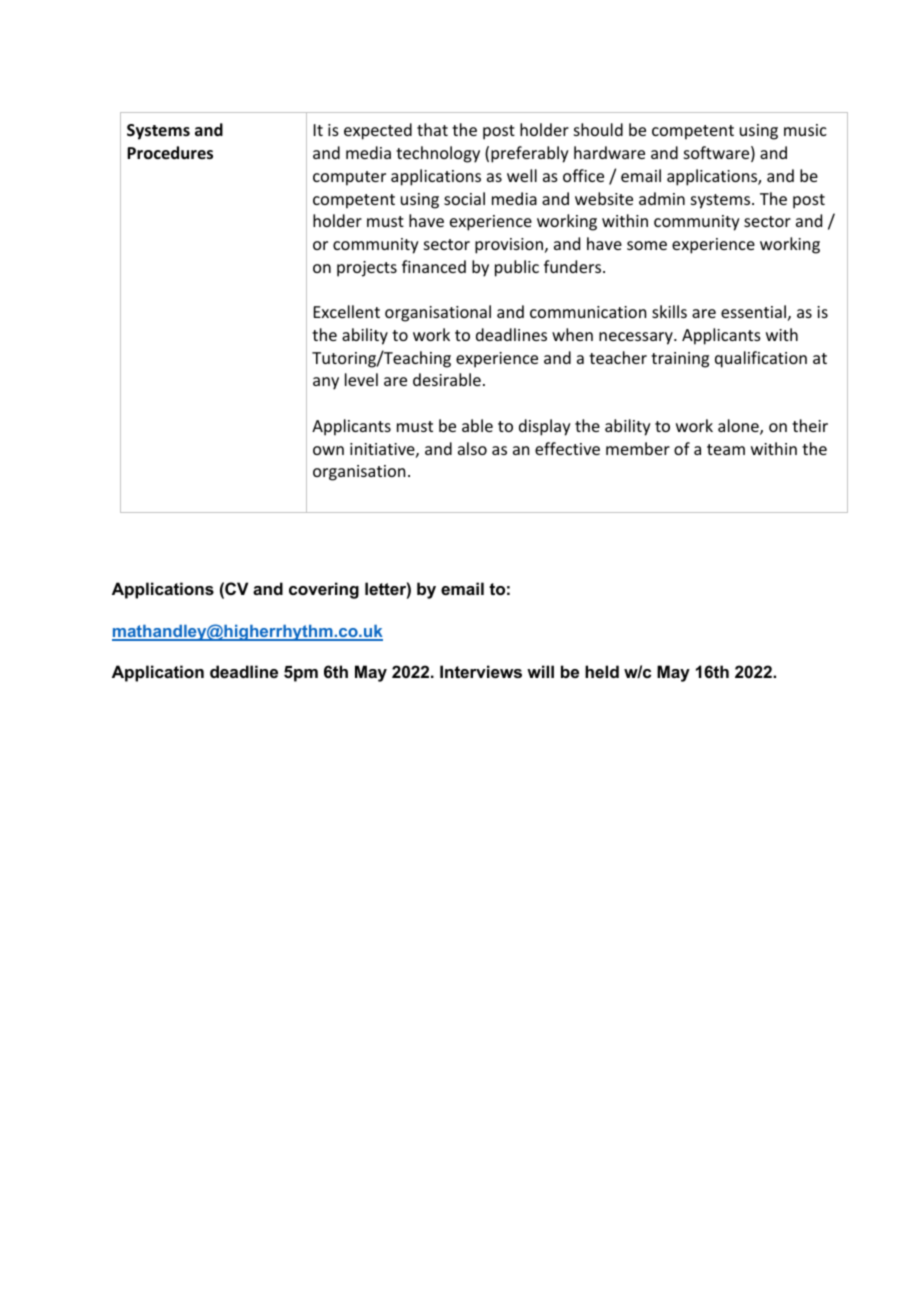 This document has width=924, height=1308. I want to click on public, so click(517, 268).
